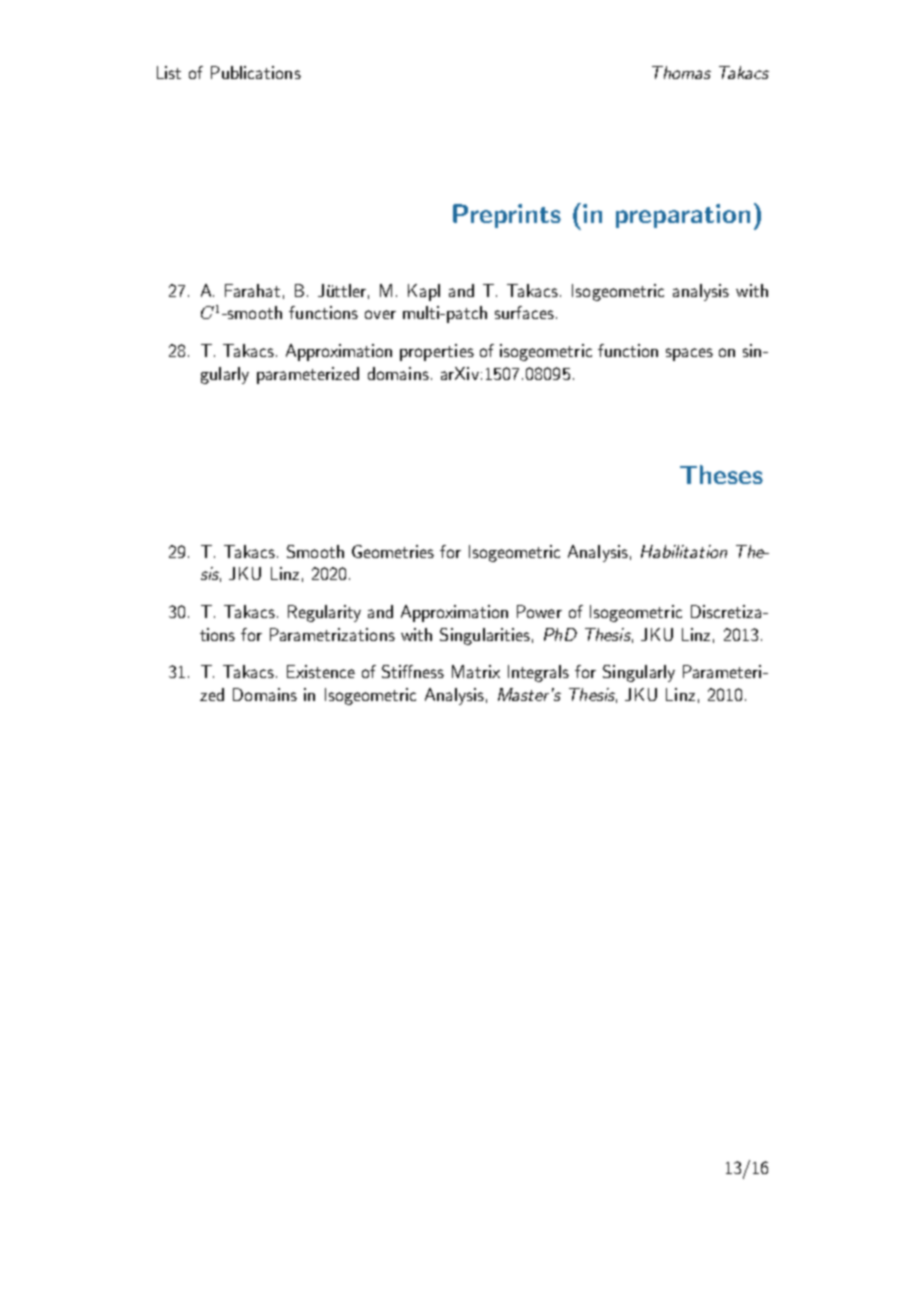 This screenshot has height=1308, width=924. Describe the element at coordinates (683, 216) in the screenshot. I see `preparation` at that location.
